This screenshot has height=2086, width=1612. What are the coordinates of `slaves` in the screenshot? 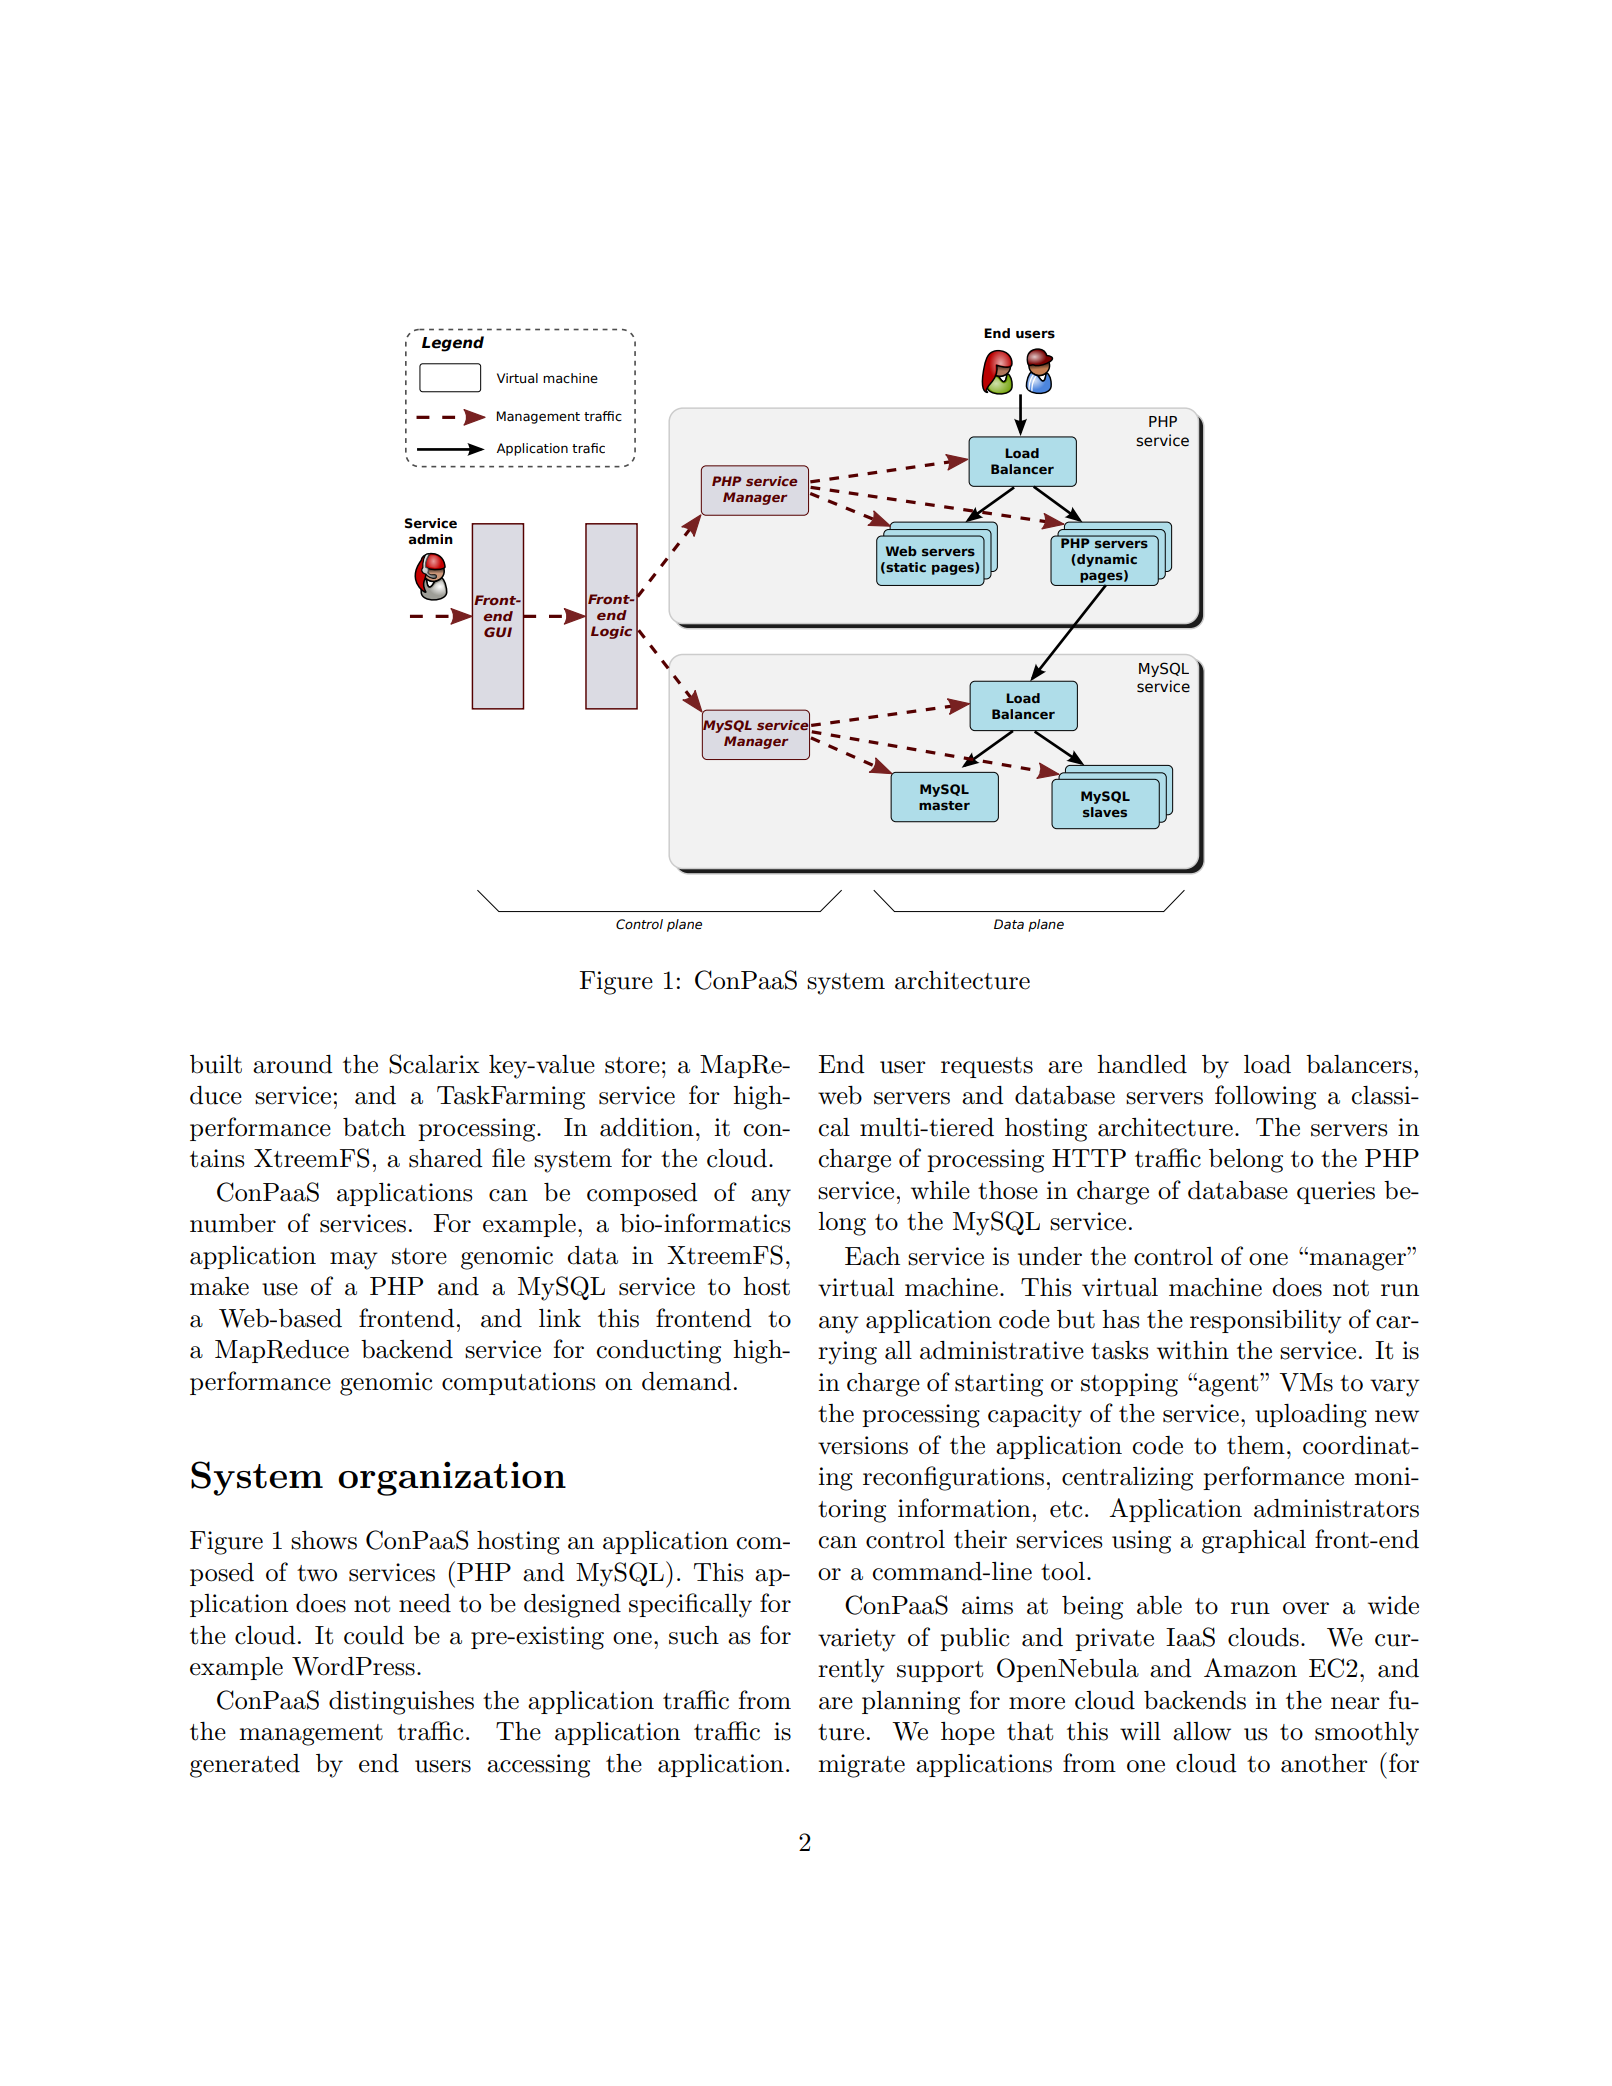 It's located at (1105, 812).
